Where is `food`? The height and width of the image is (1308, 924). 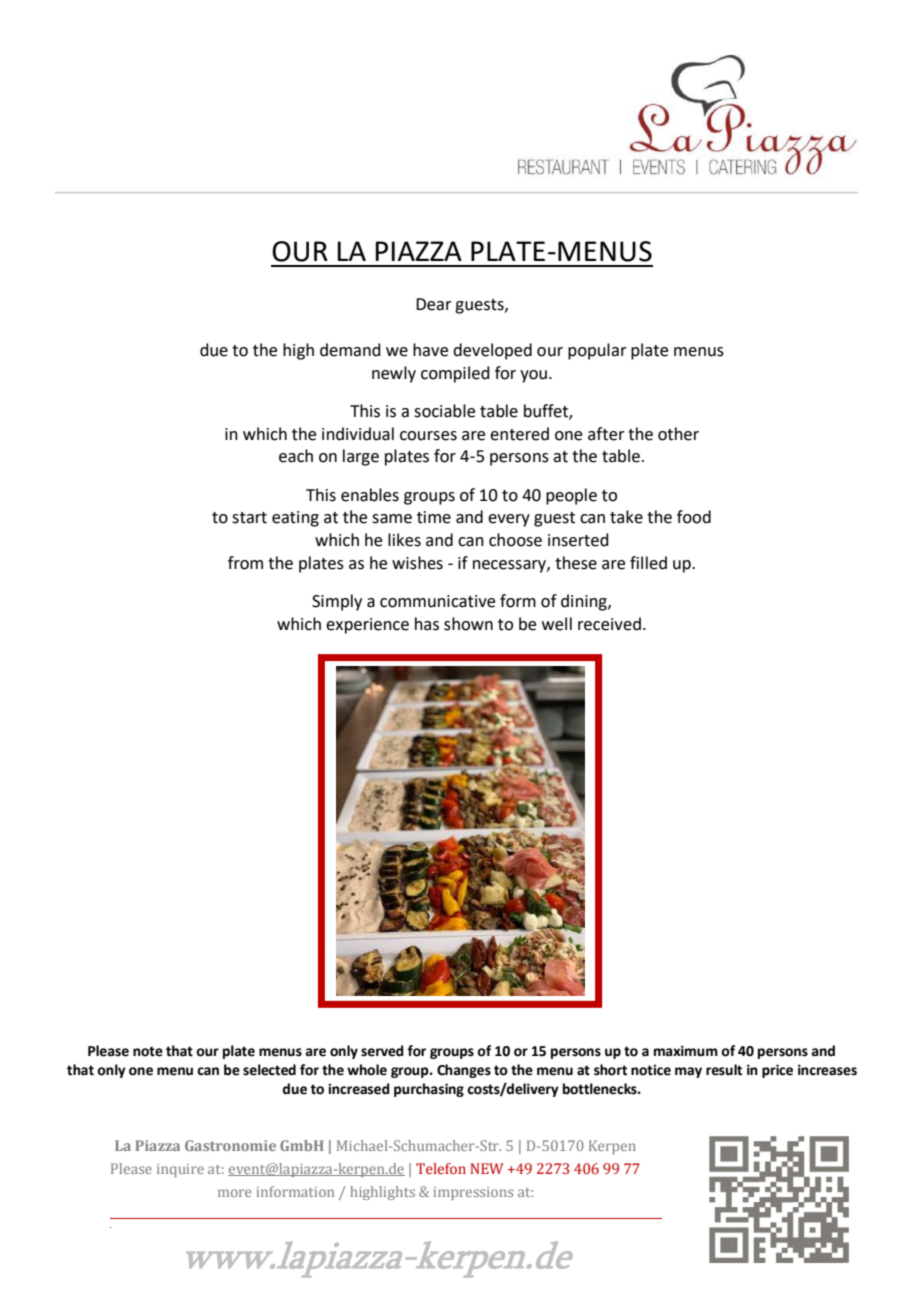
food is located at coordinates (694, 517).
